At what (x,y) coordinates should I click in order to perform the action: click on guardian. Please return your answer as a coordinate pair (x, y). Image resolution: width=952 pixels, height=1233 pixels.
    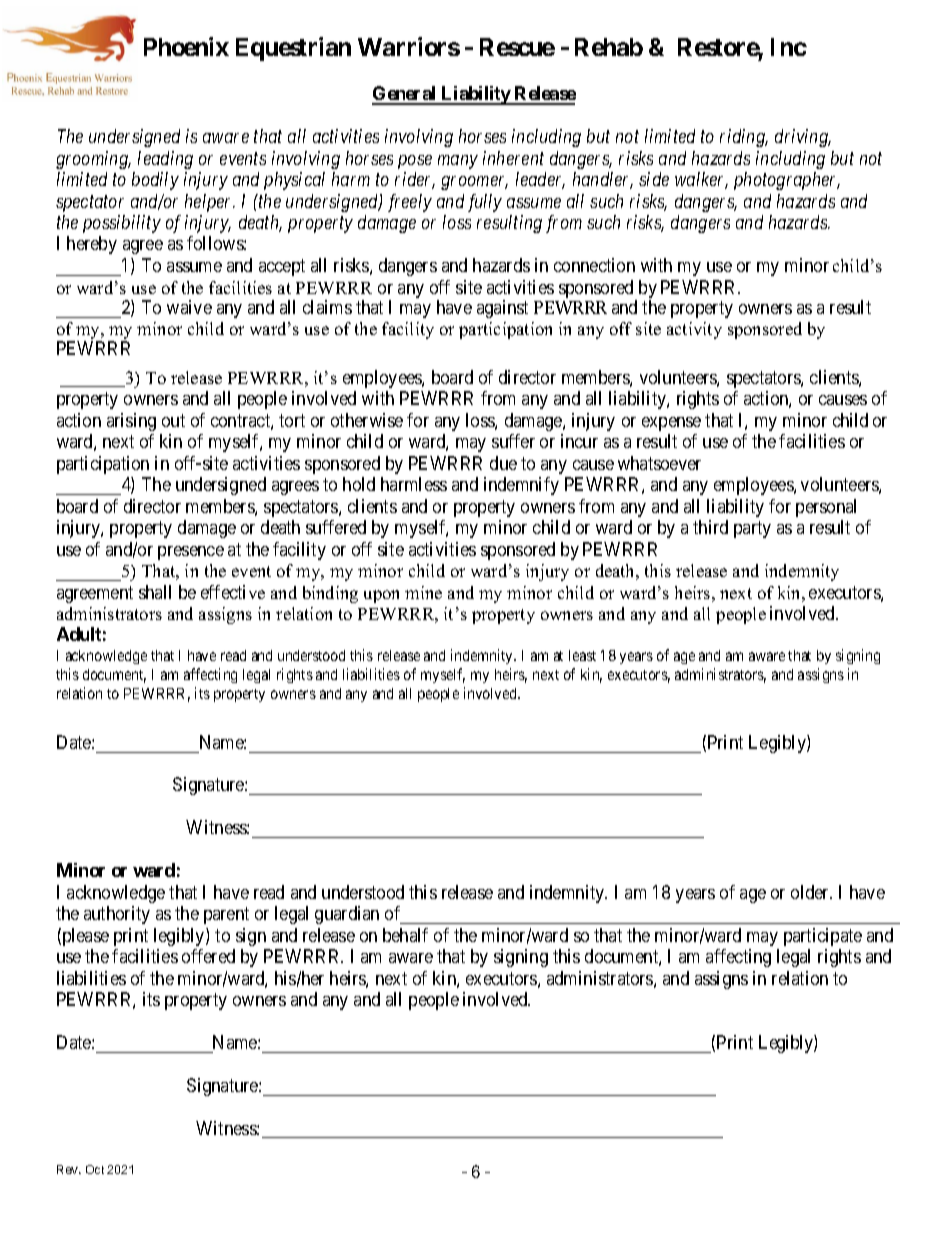
    Looking at the image, I should click on (347, 915).
